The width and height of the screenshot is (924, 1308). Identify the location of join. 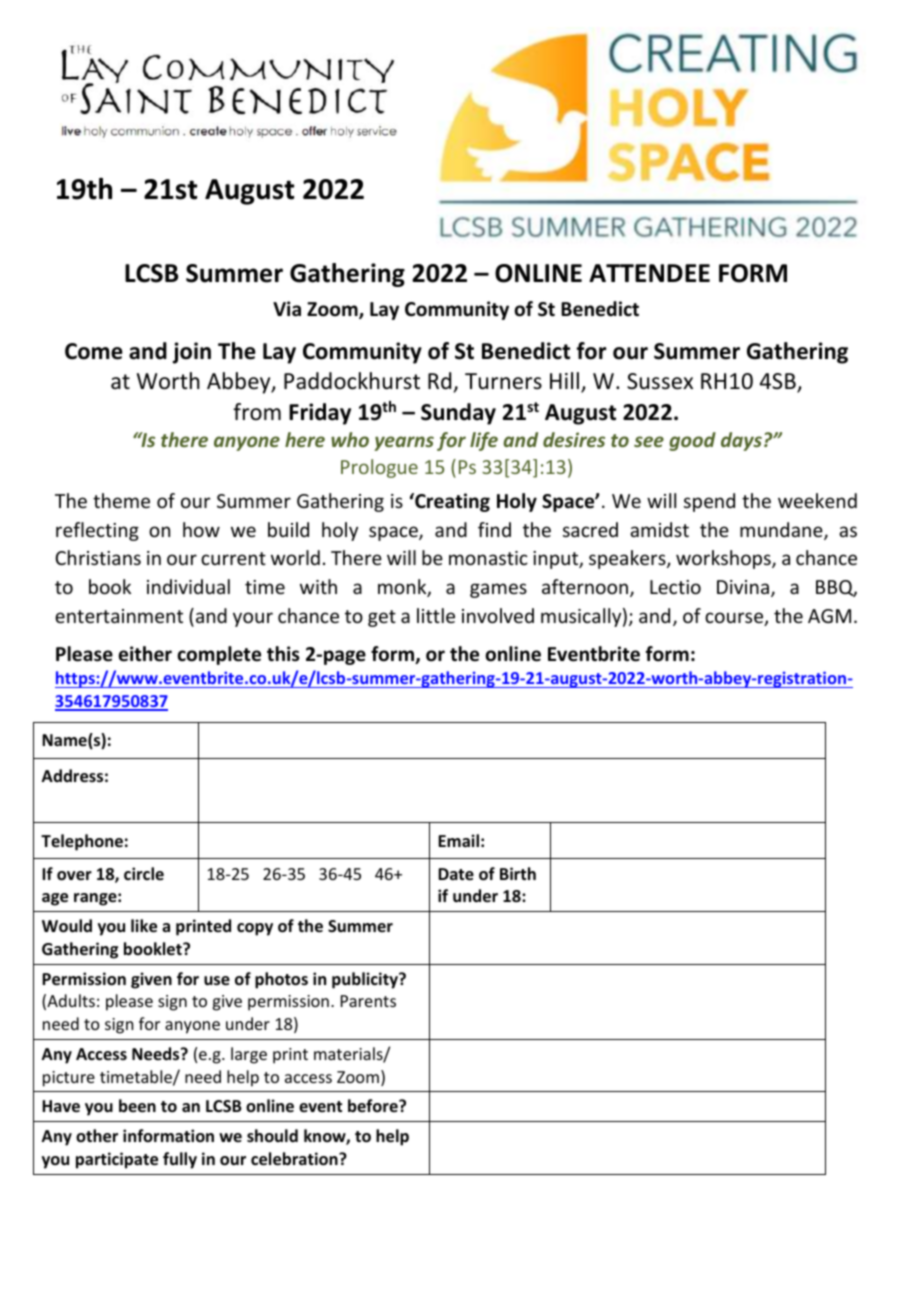
(192, 353).
